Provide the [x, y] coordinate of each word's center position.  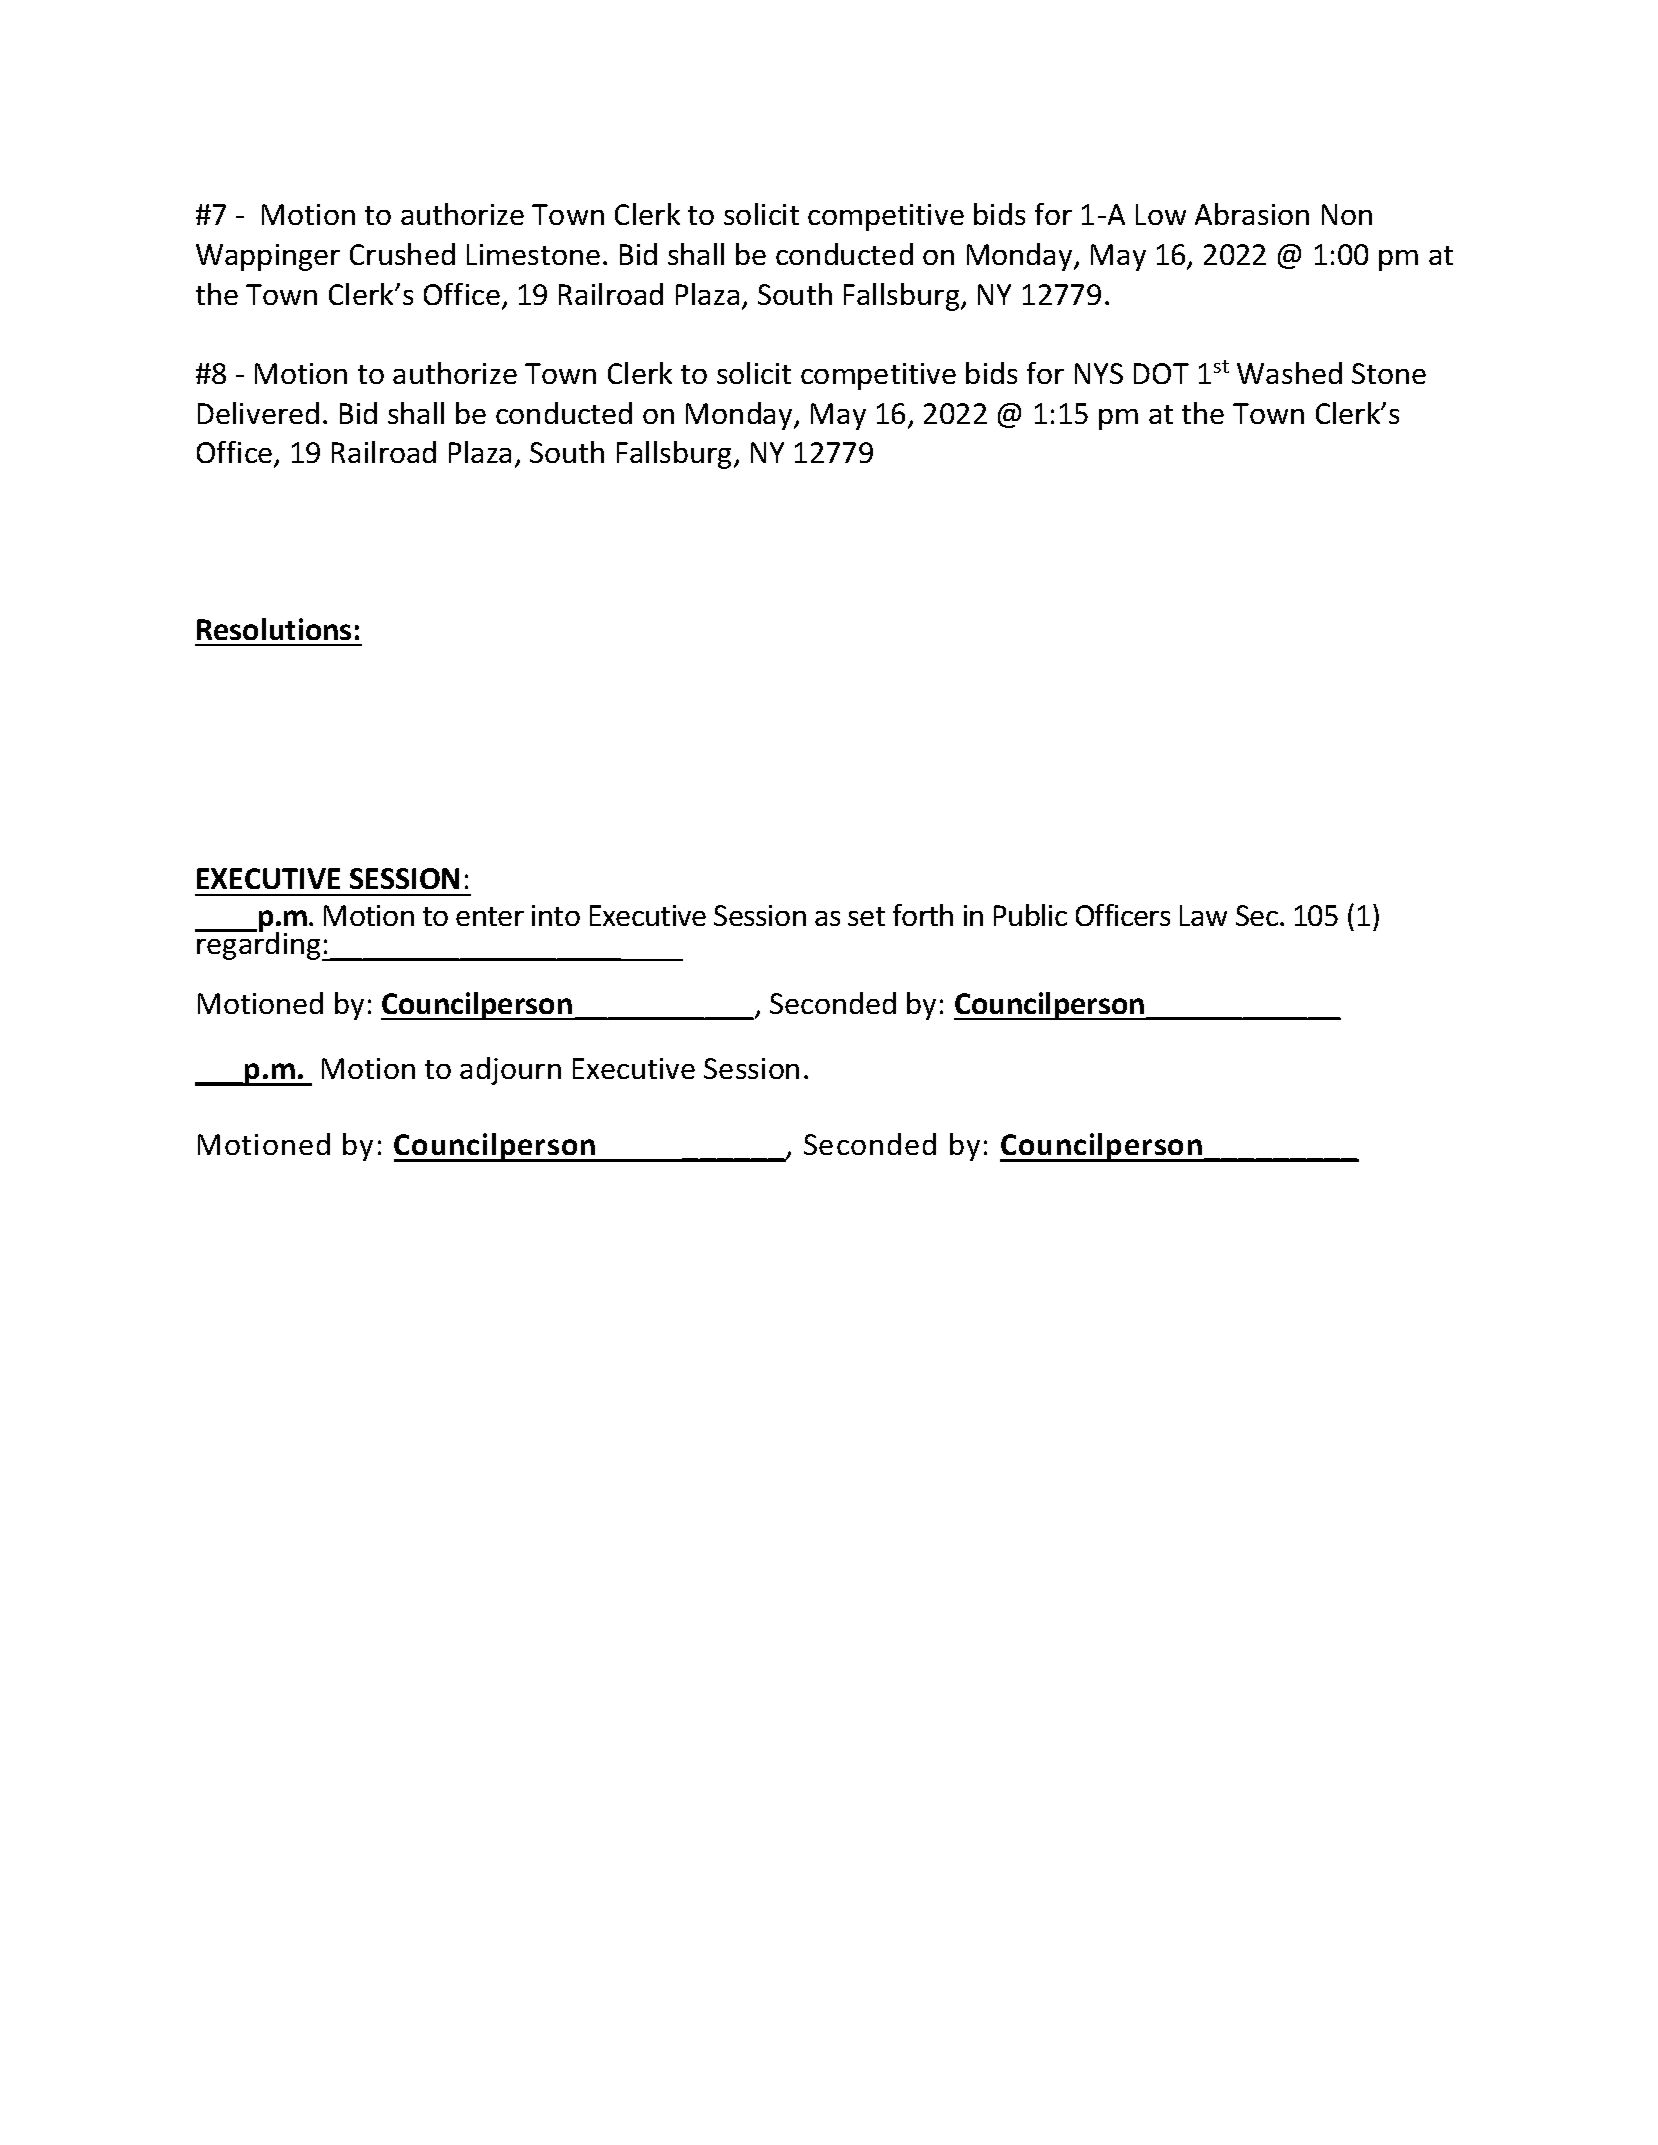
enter [490, 916]
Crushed [402, 254]
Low [1161, 214]
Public [1030, 915]
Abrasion [1252, 214]
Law [1203, 915]
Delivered [258, 413]
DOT [1161, 373]
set [866, 916]
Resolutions [274, 629]
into [556, 915]
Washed [1289, 373]
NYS [1099, 373]
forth [923, 915]
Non [1347, 214]
